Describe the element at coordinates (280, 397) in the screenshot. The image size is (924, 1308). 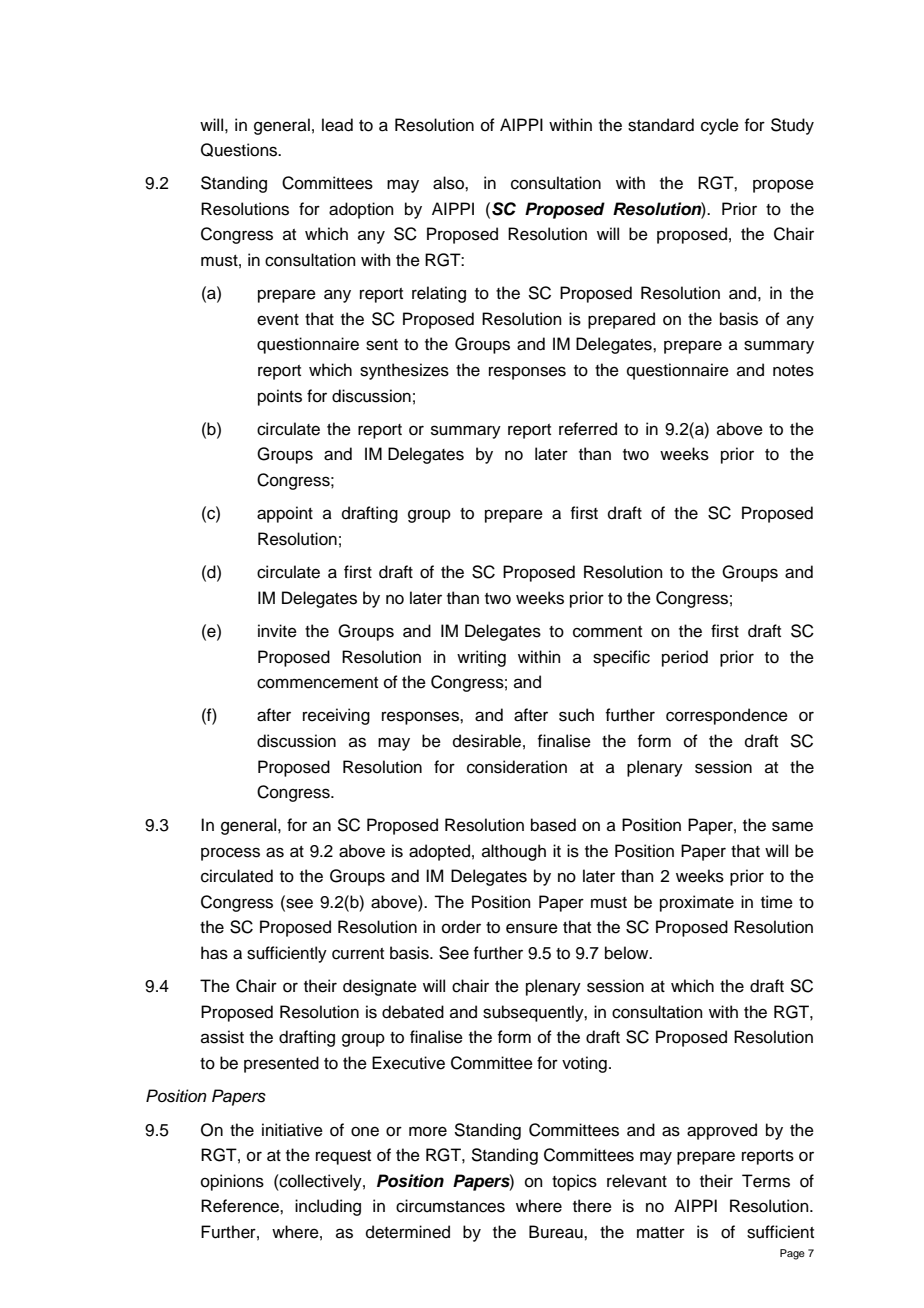
I see `points` at that location.
